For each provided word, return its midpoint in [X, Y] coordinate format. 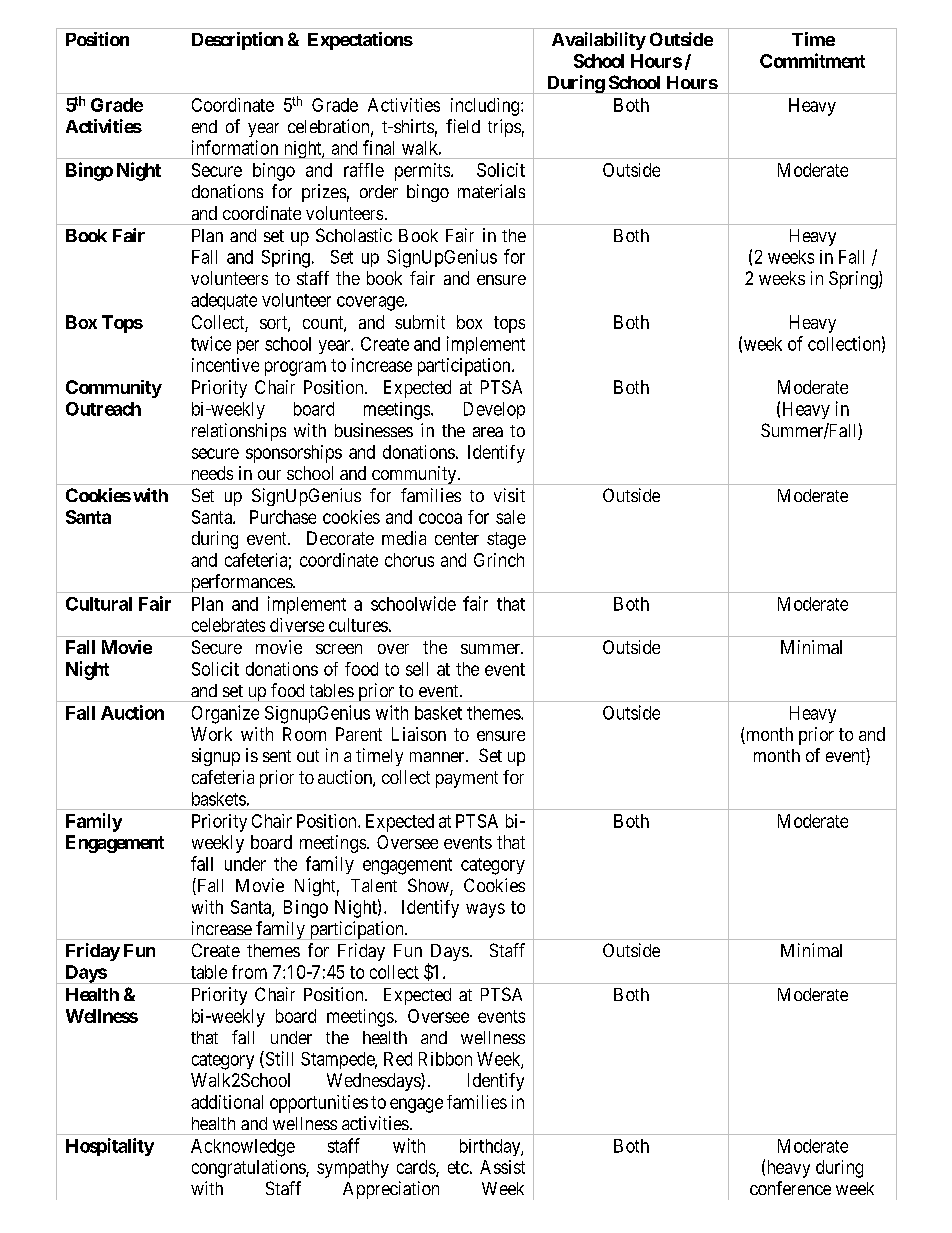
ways [485, 910]
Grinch [499, 560]
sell [417, 669]
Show [429, 886]
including [486, 107]
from [249, 972]
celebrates [228, 625]
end [204, 126]
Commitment [812, 60]
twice [211, 343]
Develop [494, 410]
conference [790, 1188]
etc [458, 1167]
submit [420, 322]
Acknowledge [243, 1148]
